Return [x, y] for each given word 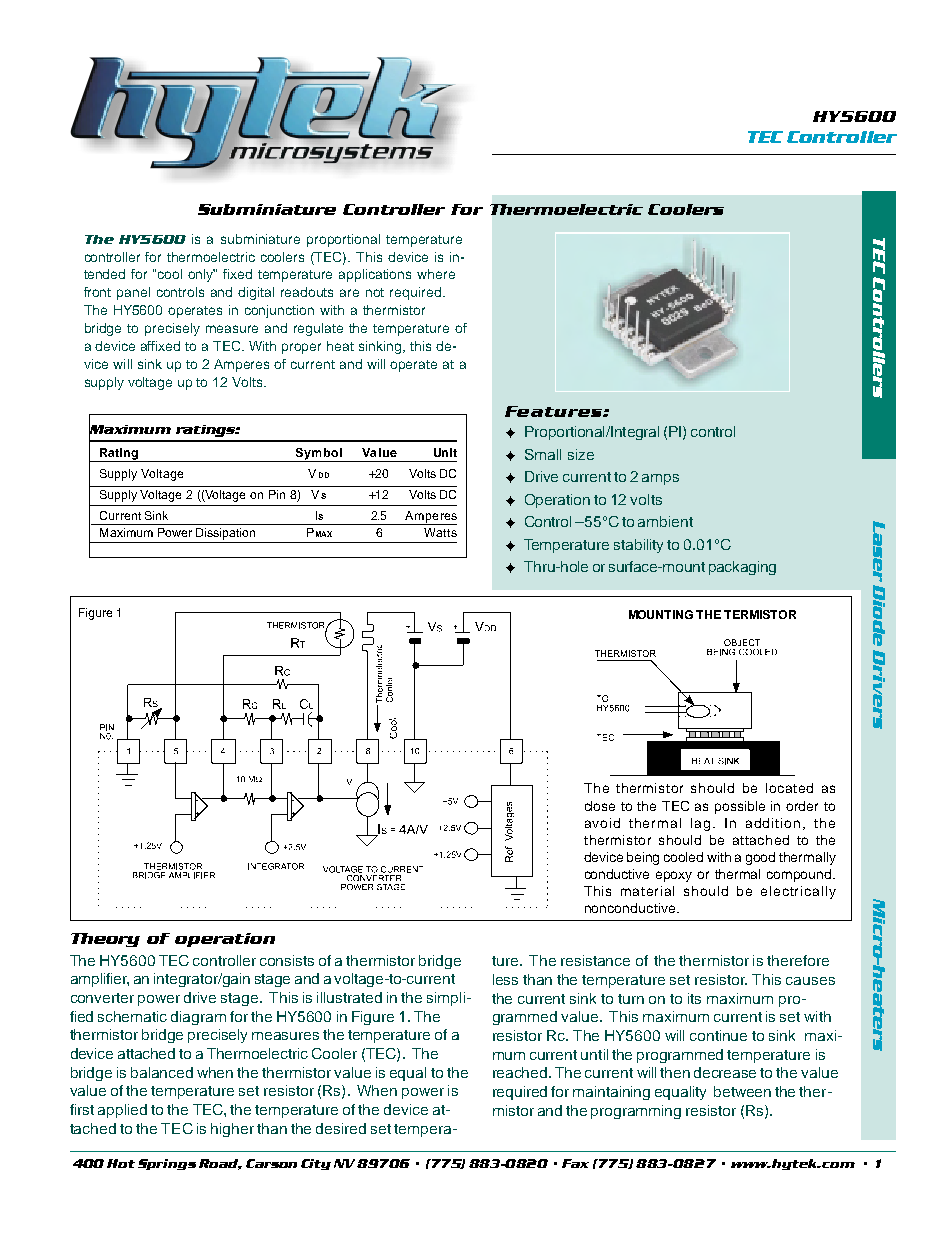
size [581, 454]
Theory [105, 940]
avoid [602, 823]
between [742, 1091]
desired [341, 1128]
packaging [742, 568]
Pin [277, 494]
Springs [167, 1164]
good [760, 858]
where [436, 274]
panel [133, 293]
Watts [440, 532]
